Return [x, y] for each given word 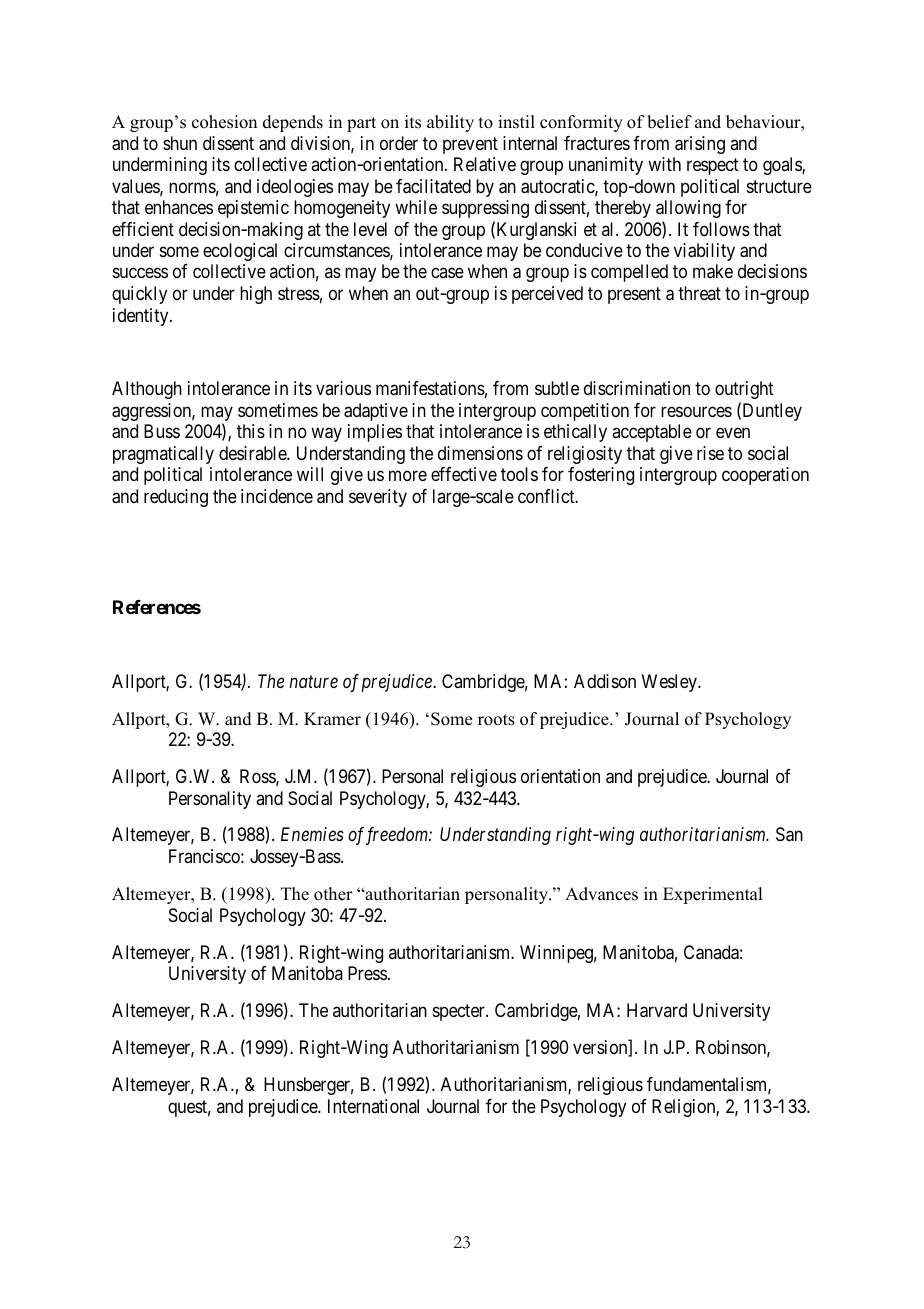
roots [496, 720]
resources [696, 411]
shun [180, 143]
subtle [557, 388]
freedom [396, 836]
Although [147, 390]
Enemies [312, 834]
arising [700, 145]
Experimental [712, 895]
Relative [485, 164]
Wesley [670, 683]
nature [314, 682]
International [373, 1106]
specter [460, 1012]
